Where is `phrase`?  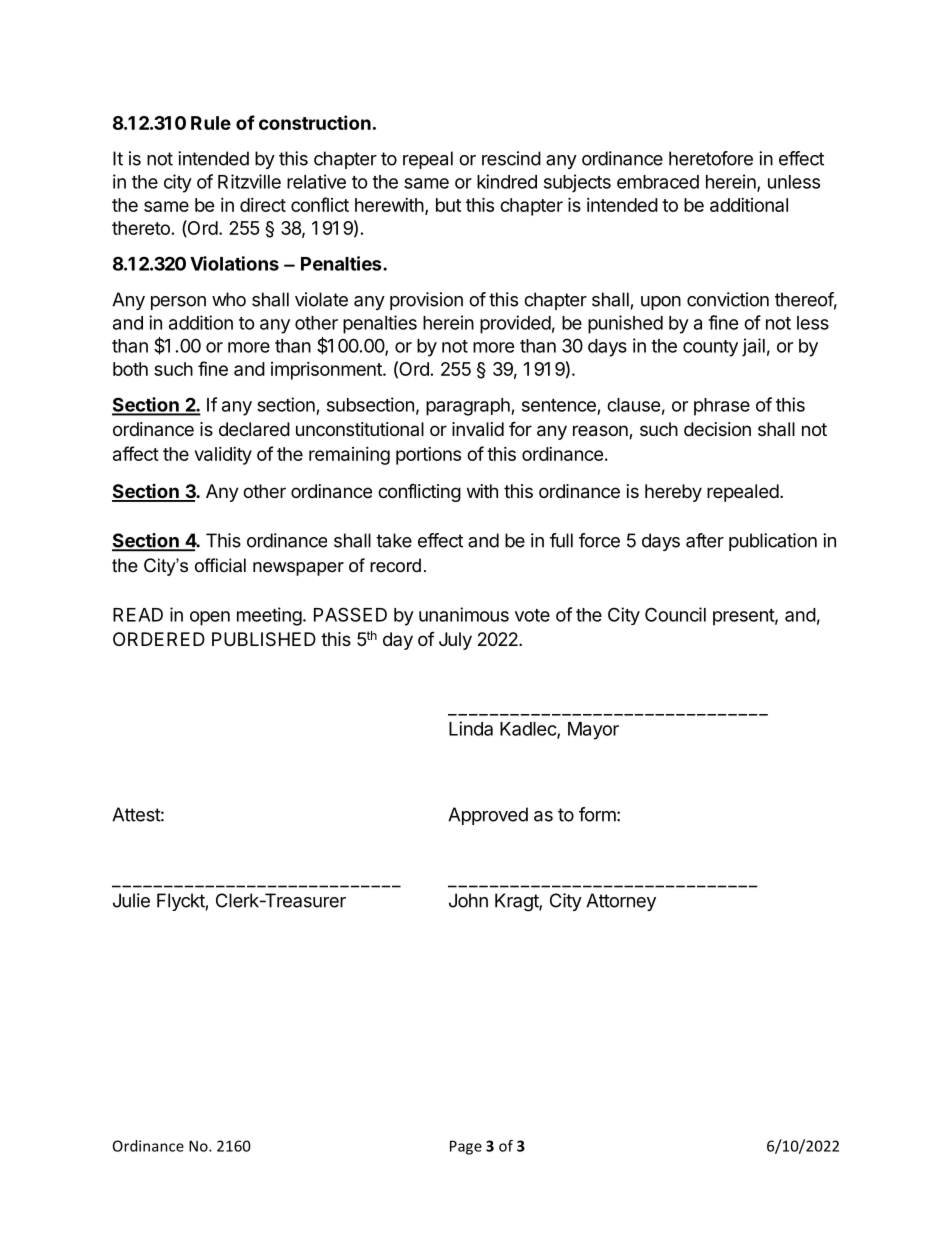 phrase is located at coordinates (722, 407).
